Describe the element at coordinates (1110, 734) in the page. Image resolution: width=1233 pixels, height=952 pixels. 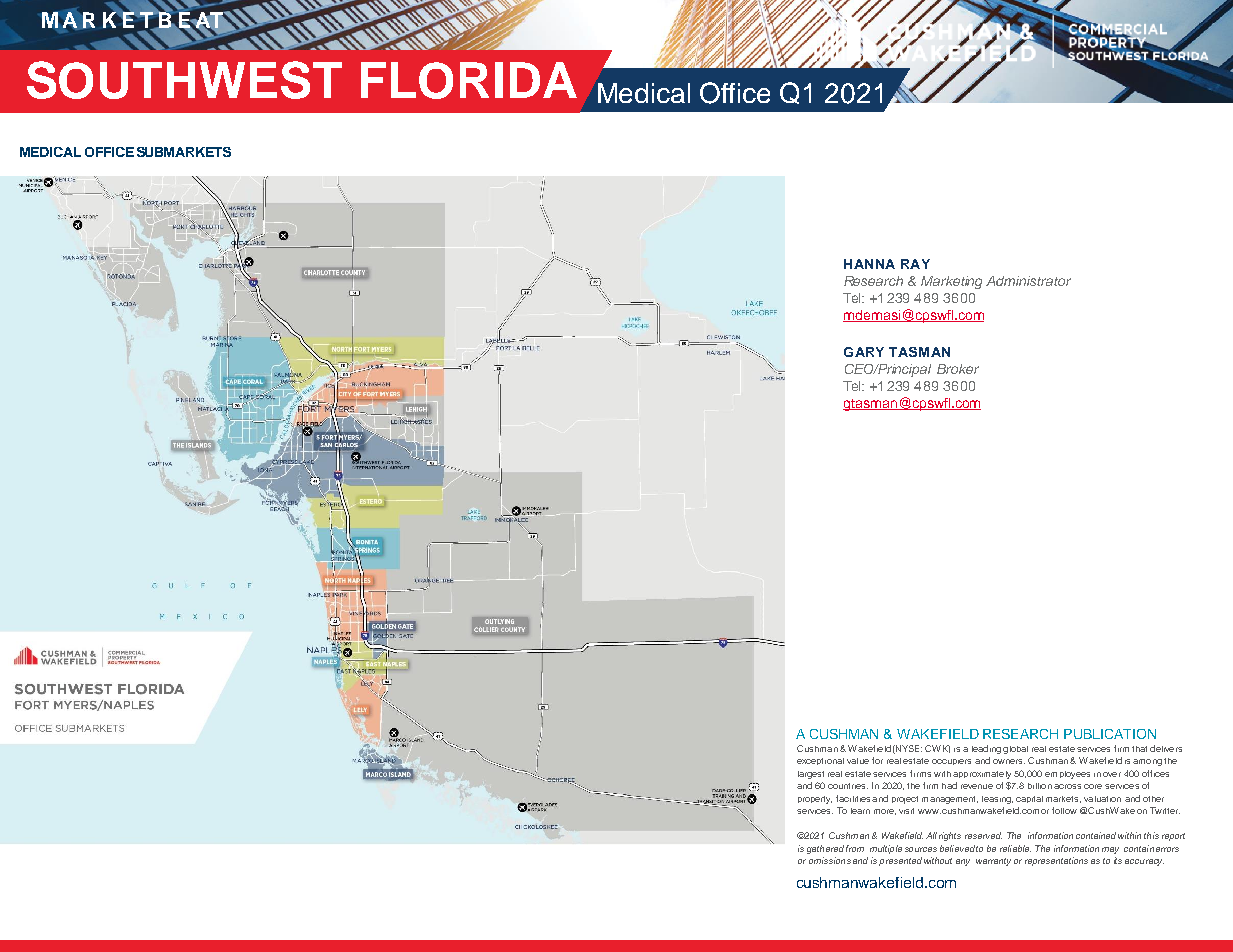
I see `PUBLICATION` at that location.
